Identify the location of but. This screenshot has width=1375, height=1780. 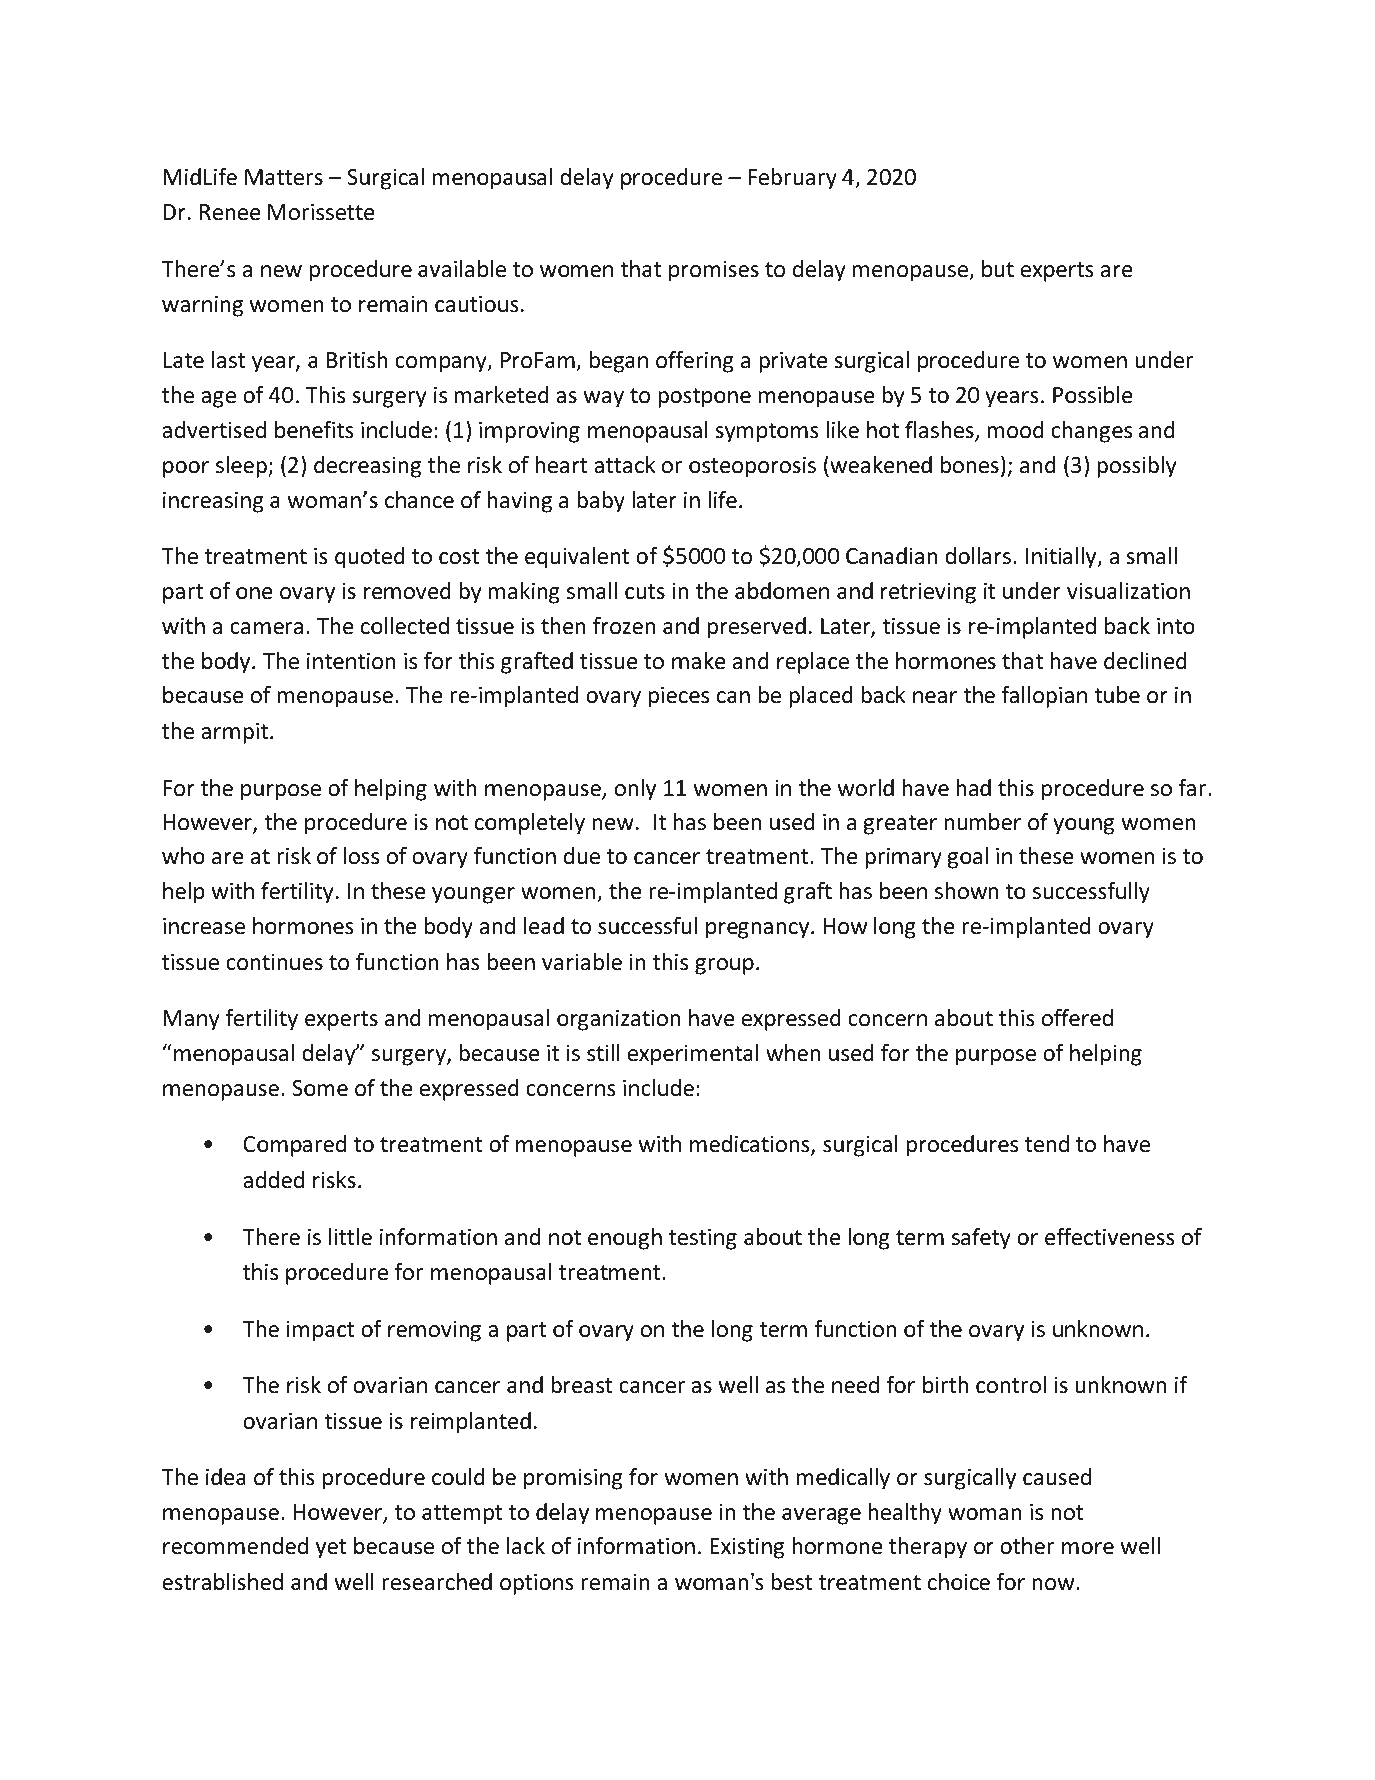
(998, 269).
